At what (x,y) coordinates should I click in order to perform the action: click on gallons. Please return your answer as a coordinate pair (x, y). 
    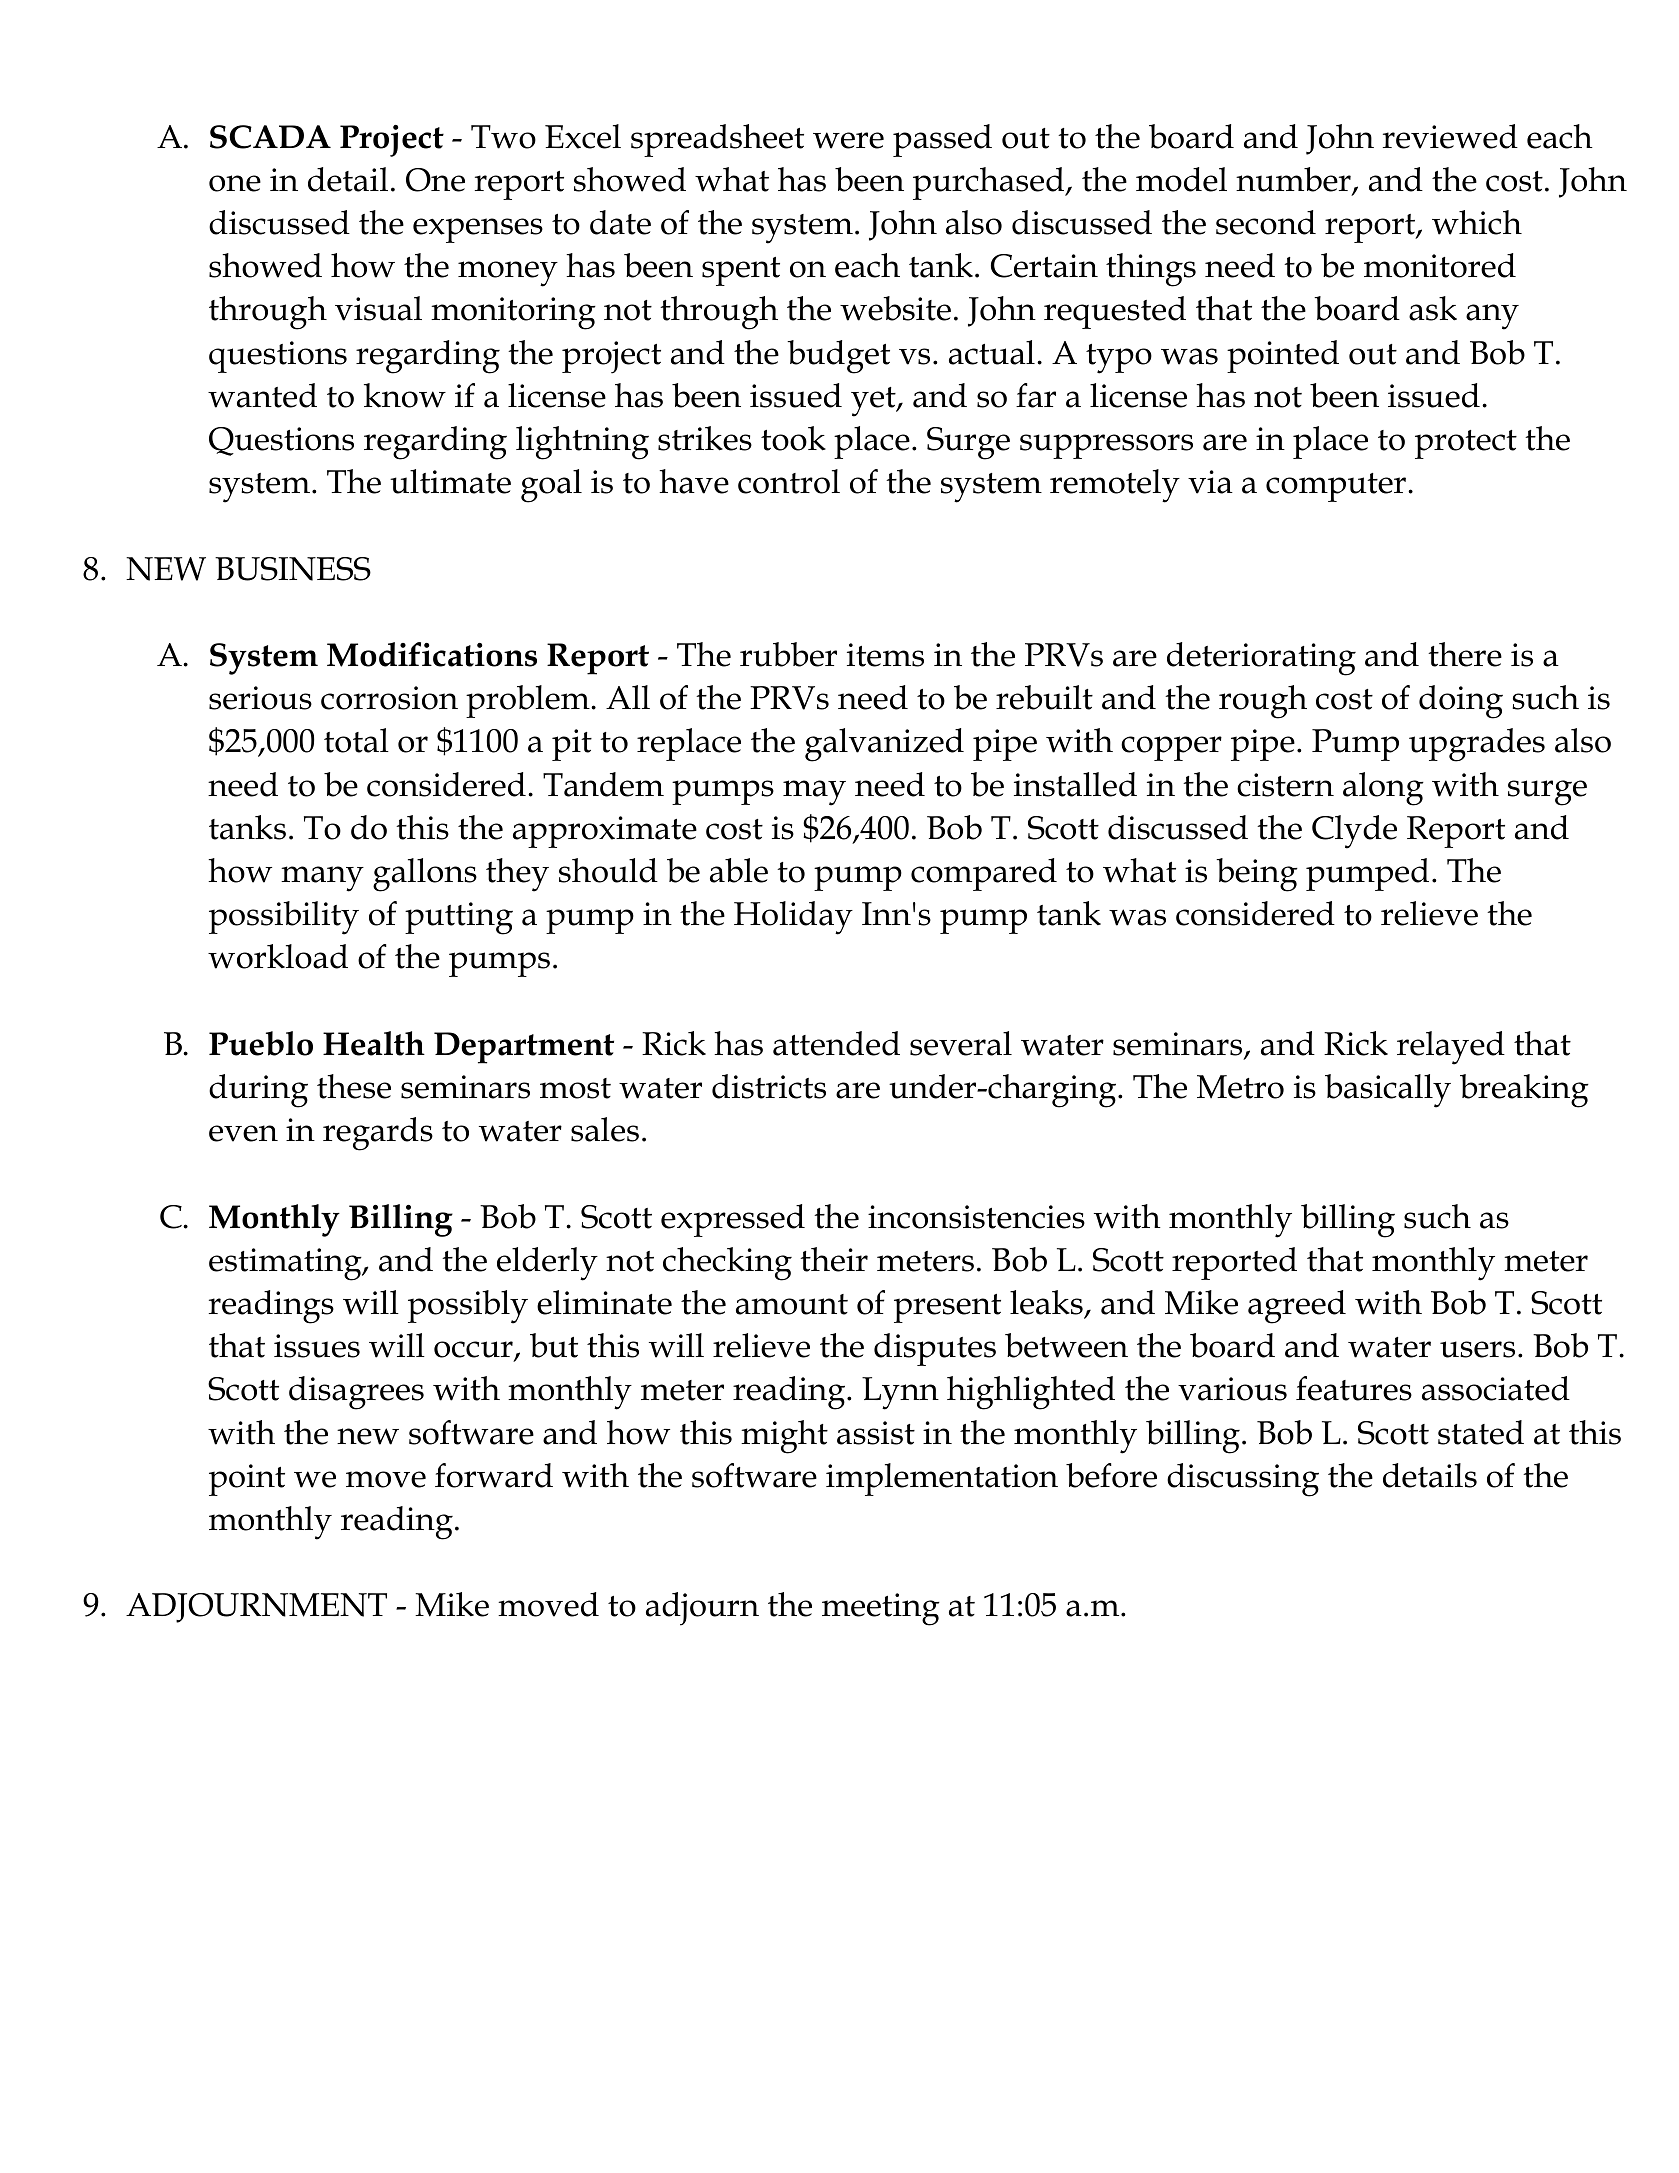
    Looking at the image, I should click on (425, 875).
